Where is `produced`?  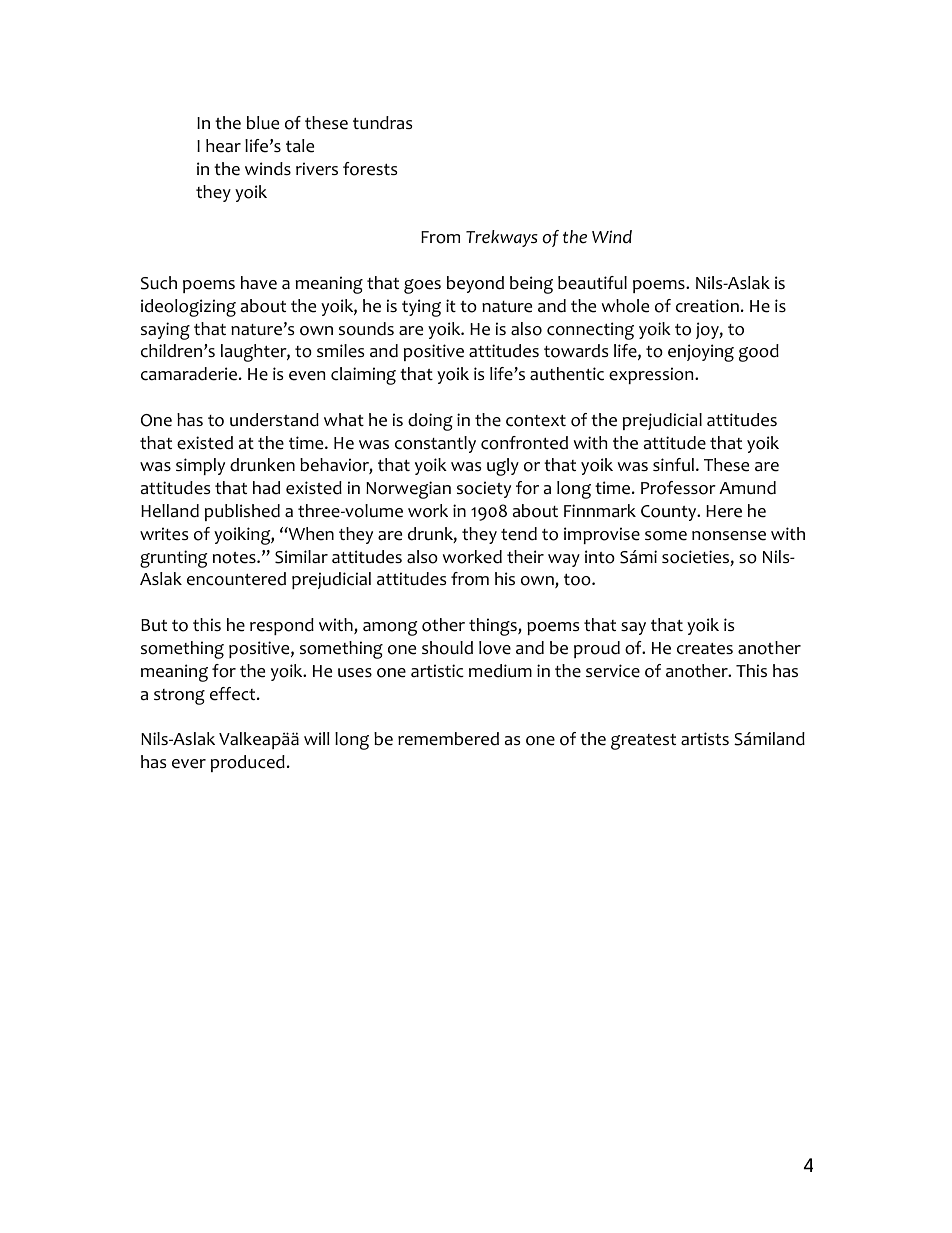
produced is located at coordinates (248, 763).
